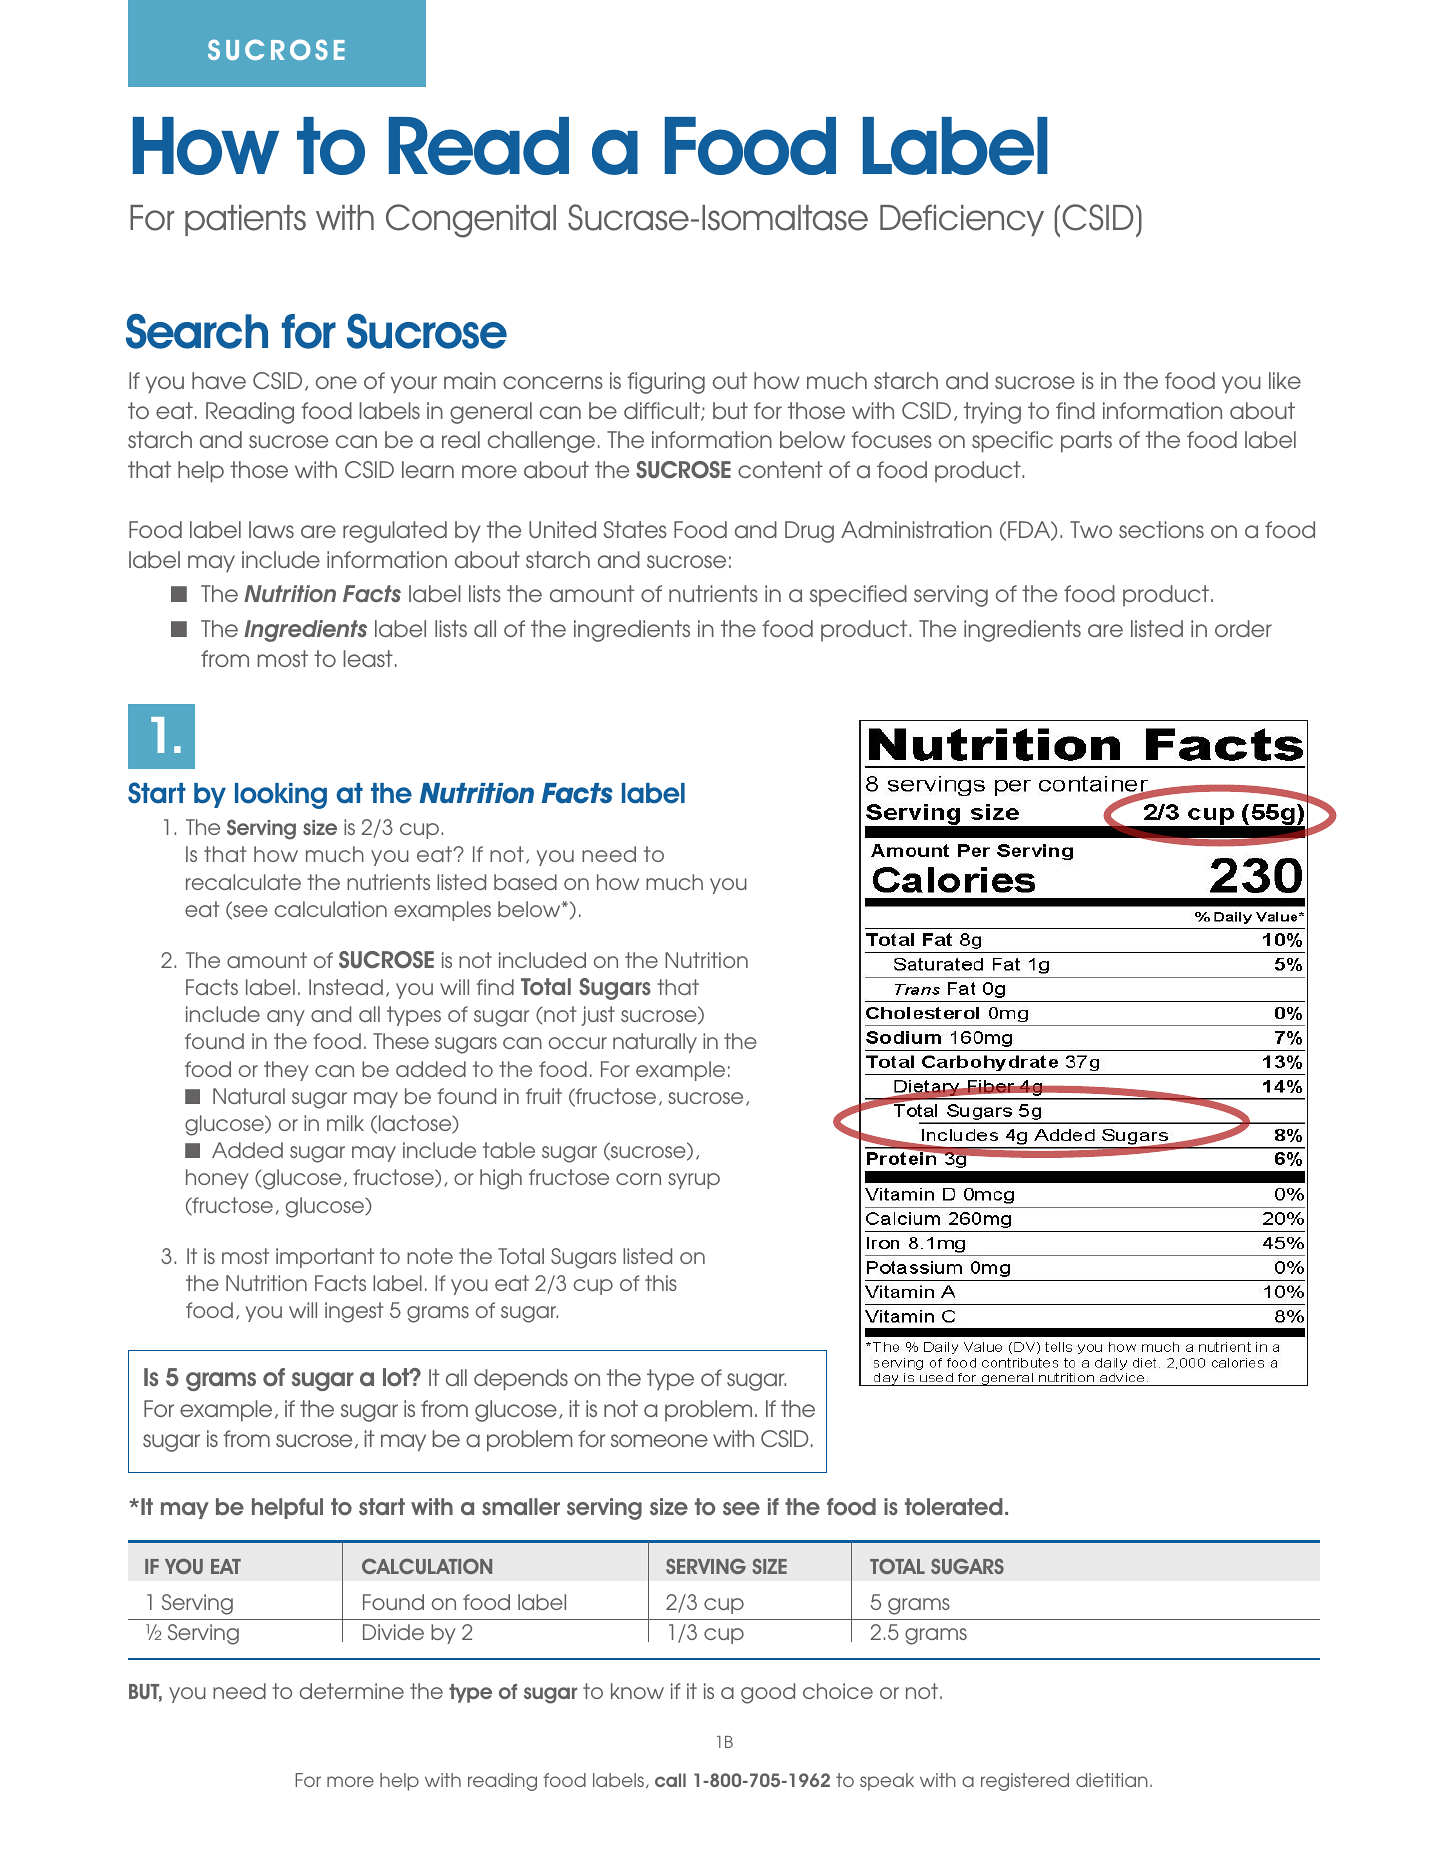 The height and width of the document is (1874, 1448). What do you see at coordinates (962, 220) in the document?
I see `Deficiency` at bounding box center [962, 220].
